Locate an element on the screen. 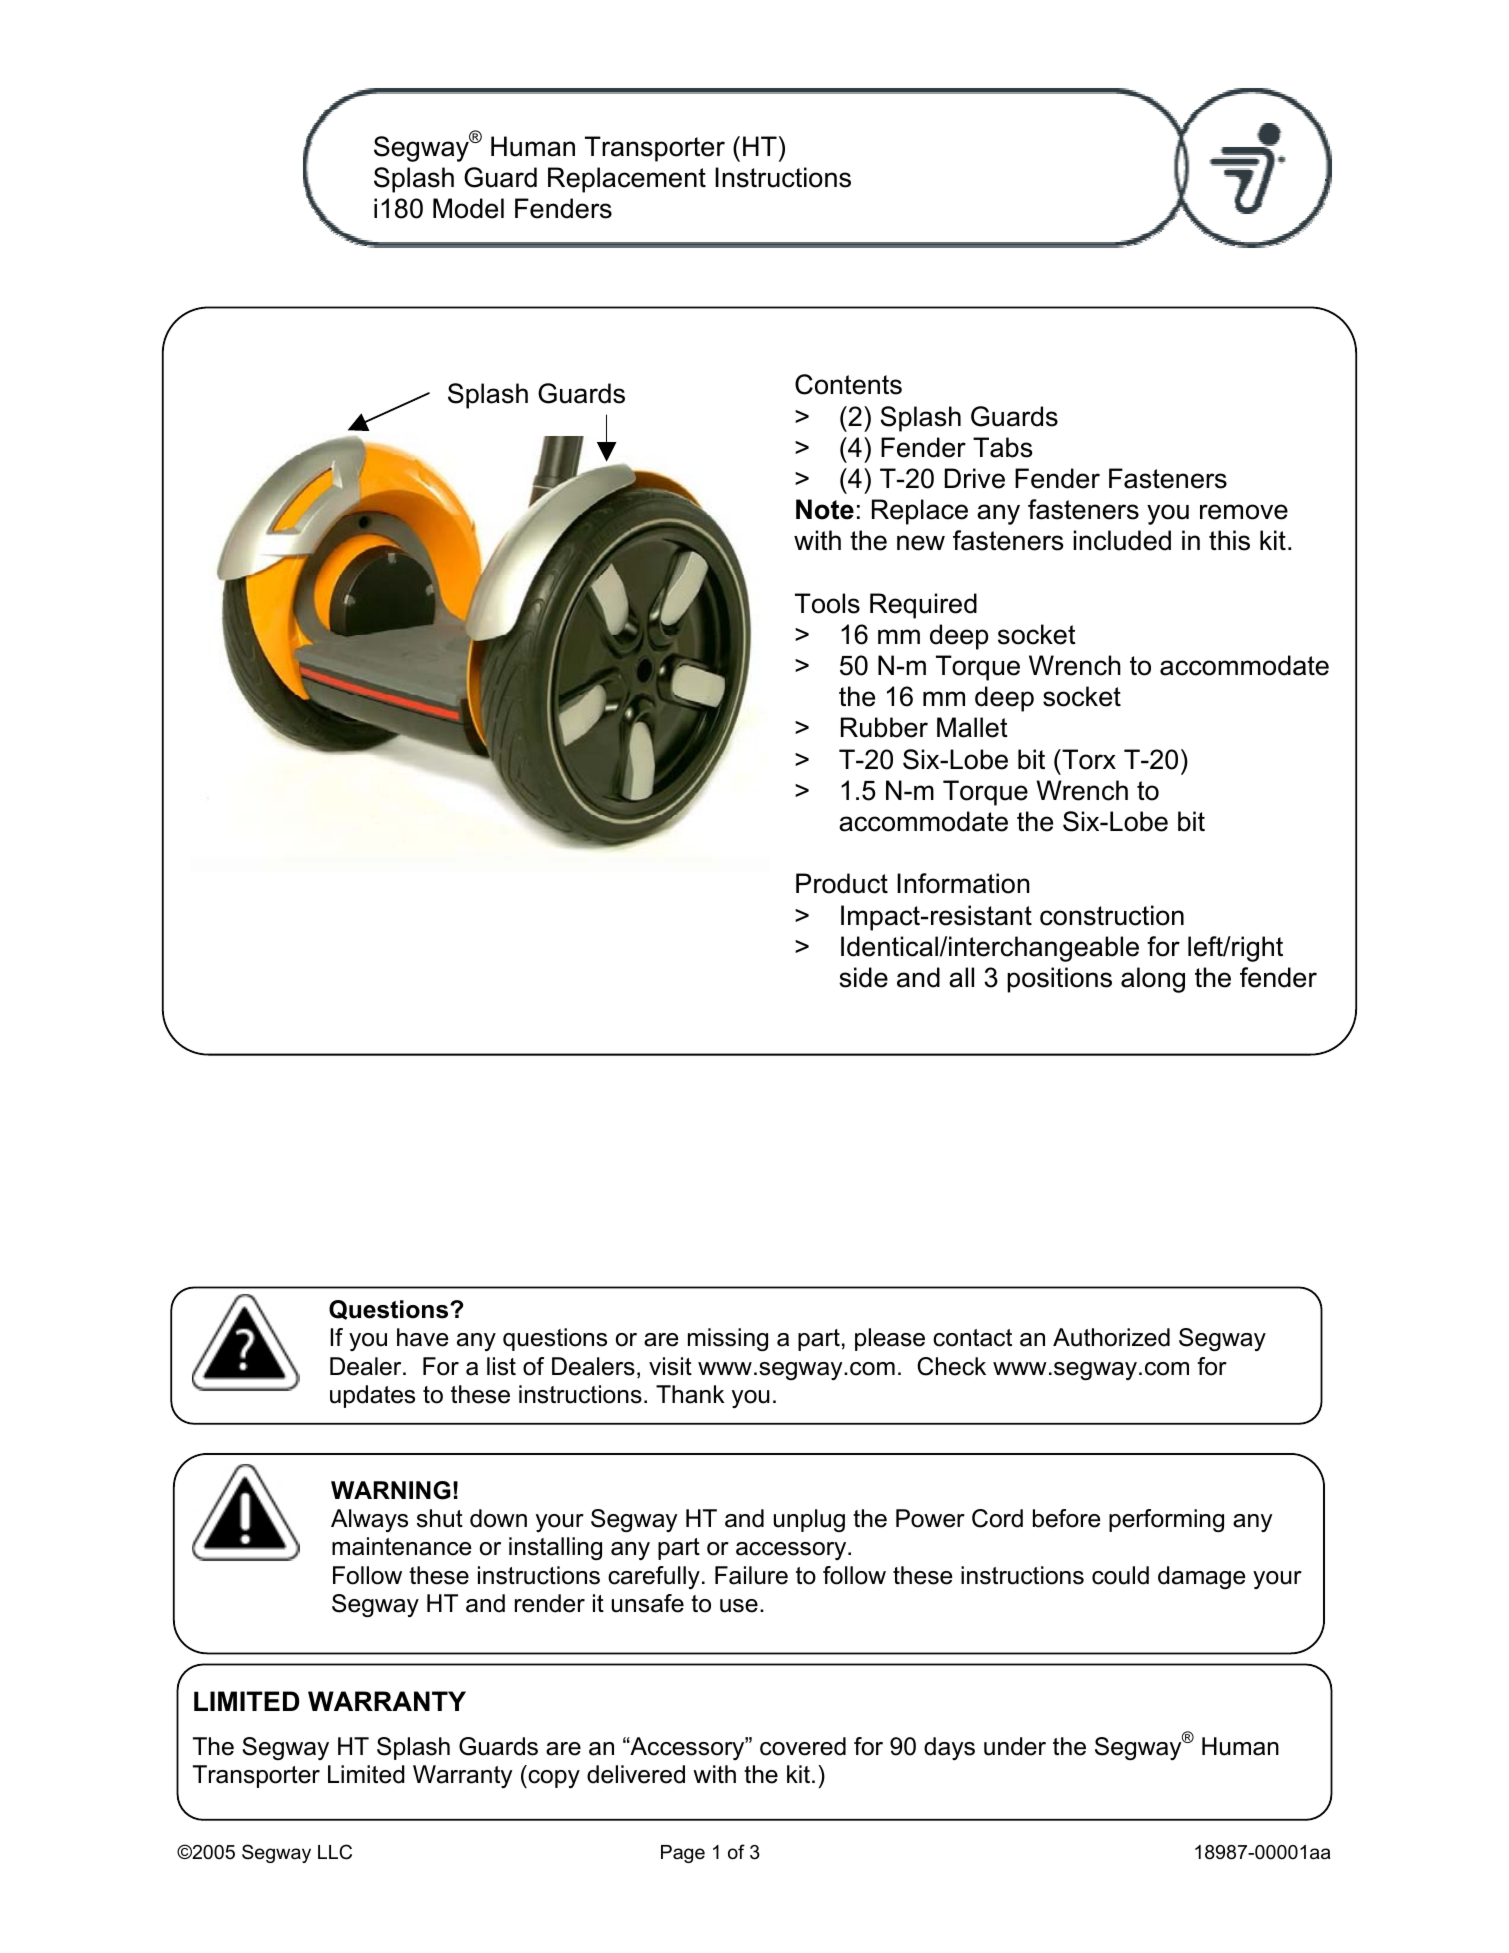 This screenshot has width=1509, height=1953. Tabs is located at coordinates (1002, 447).
